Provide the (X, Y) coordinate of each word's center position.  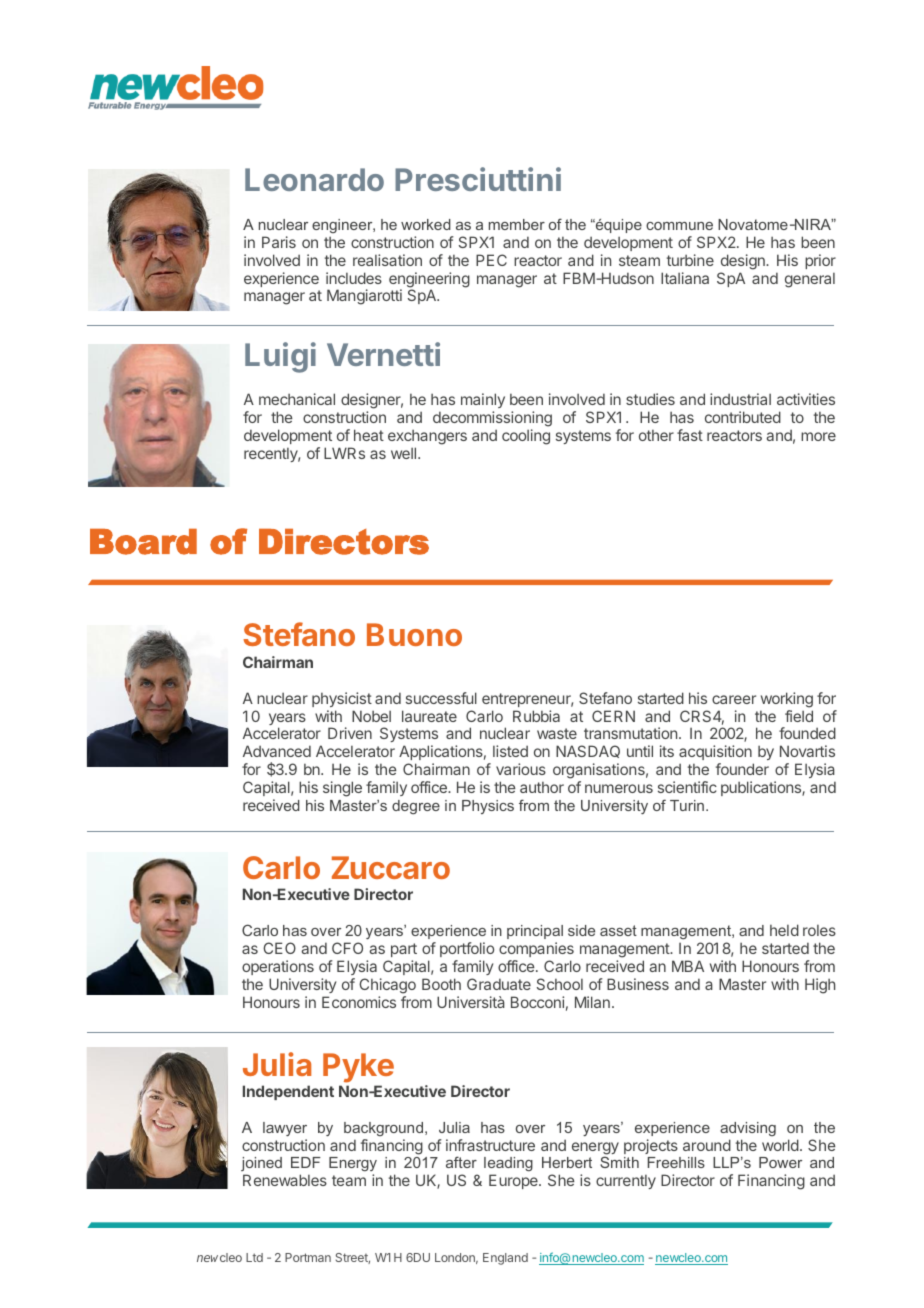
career (734, 699)
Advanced (277, 751)
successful (441, 698)
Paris (279, 242)
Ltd (254, 1257)
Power (780, 1162)
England (505, 1259)
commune (679, 226)
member (517, 224)
